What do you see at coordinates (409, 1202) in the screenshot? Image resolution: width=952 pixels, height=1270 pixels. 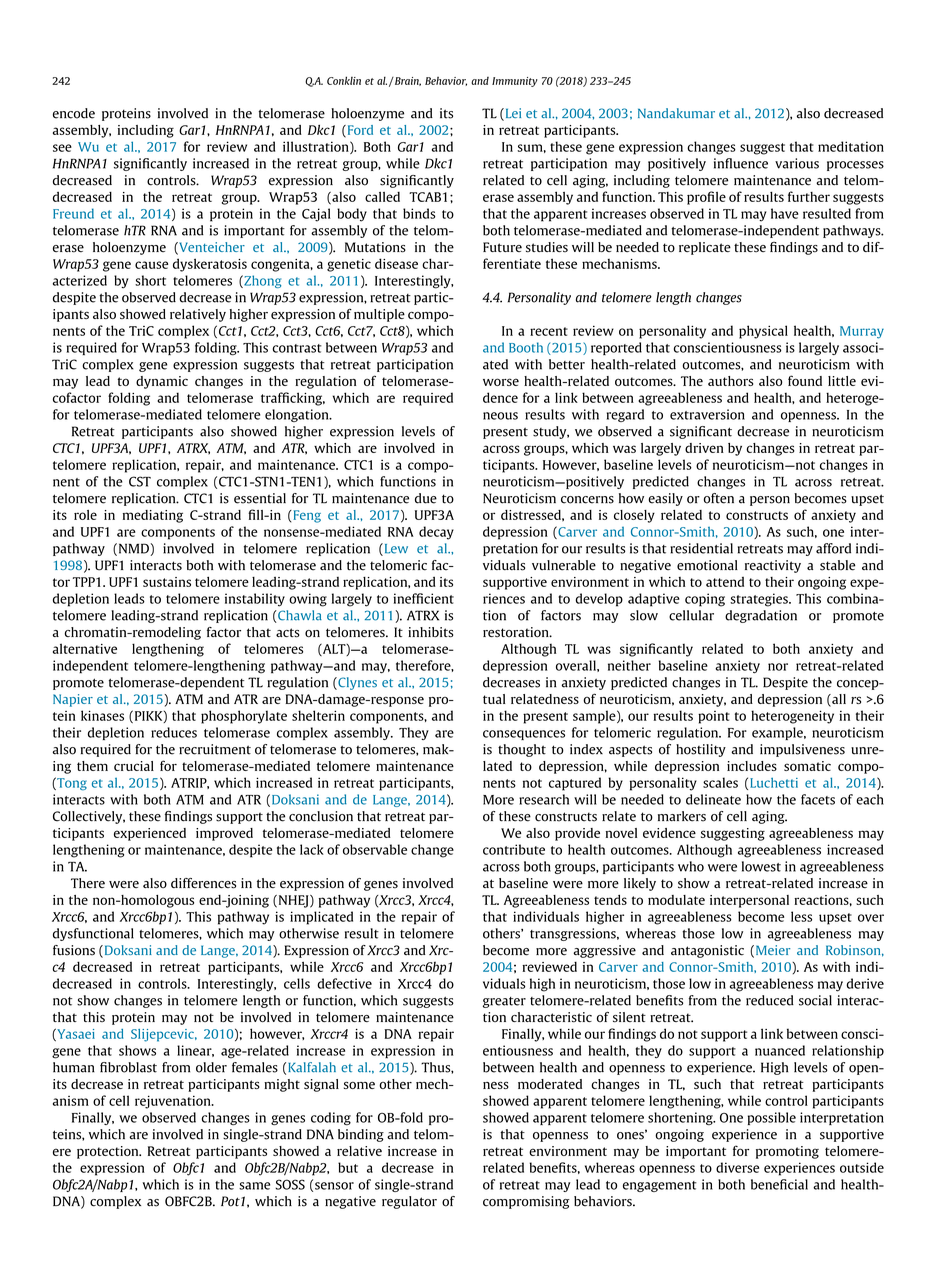 I see `regulator` at bounding box center [409, 1202].
